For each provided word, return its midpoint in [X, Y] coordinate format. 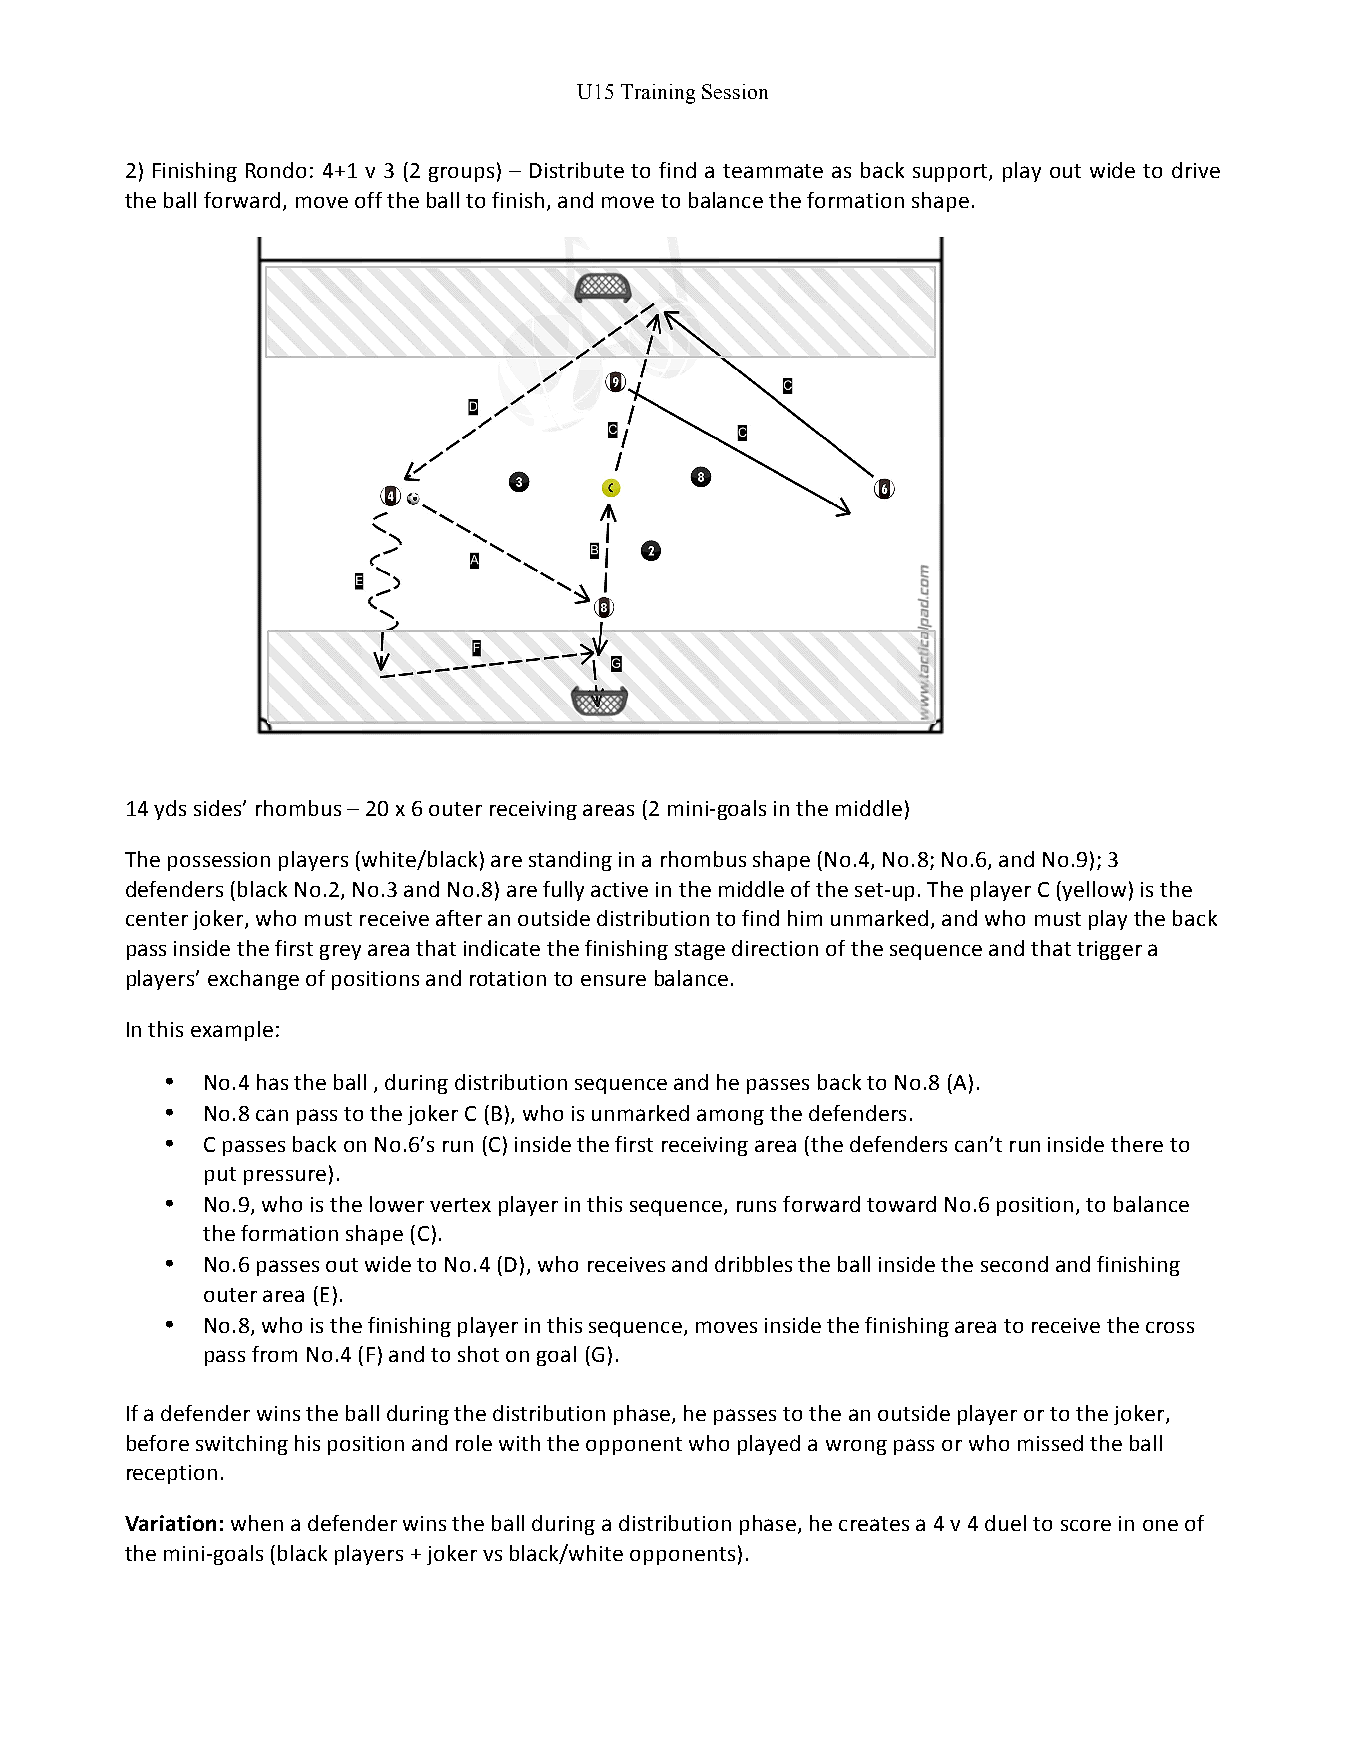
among [730, 1117]
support [951, 173]
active [619, 889]
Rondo [276, 170]
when [257, 1523]
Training [658, 94]
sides [219, 808]
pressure [285, 1177]
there [1137, 1144]
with [519, 1443]
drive [1196, 170]
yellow [1094, 891]
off [368, 200]
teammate [773, 171]
